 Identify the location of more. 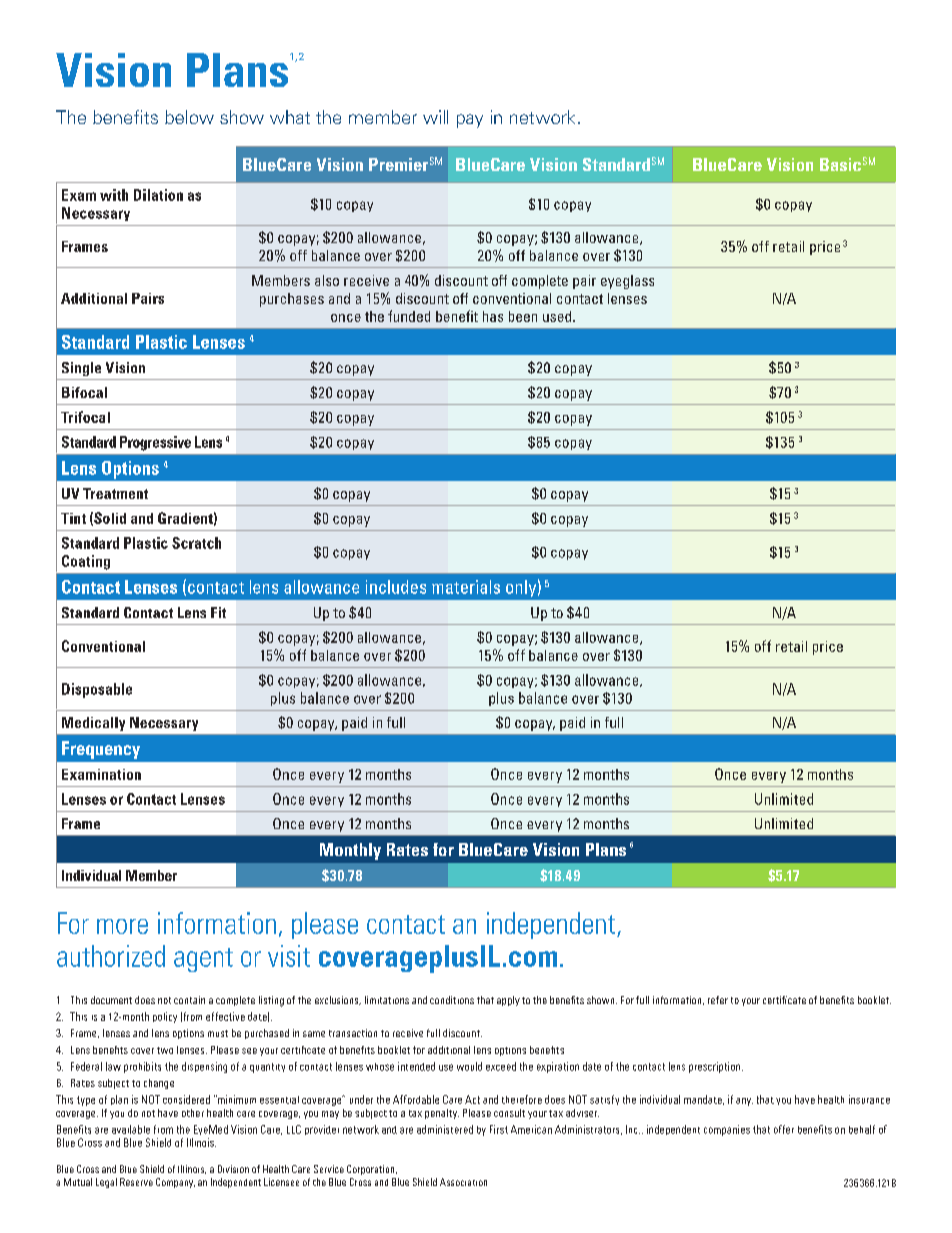
(122, 926).
